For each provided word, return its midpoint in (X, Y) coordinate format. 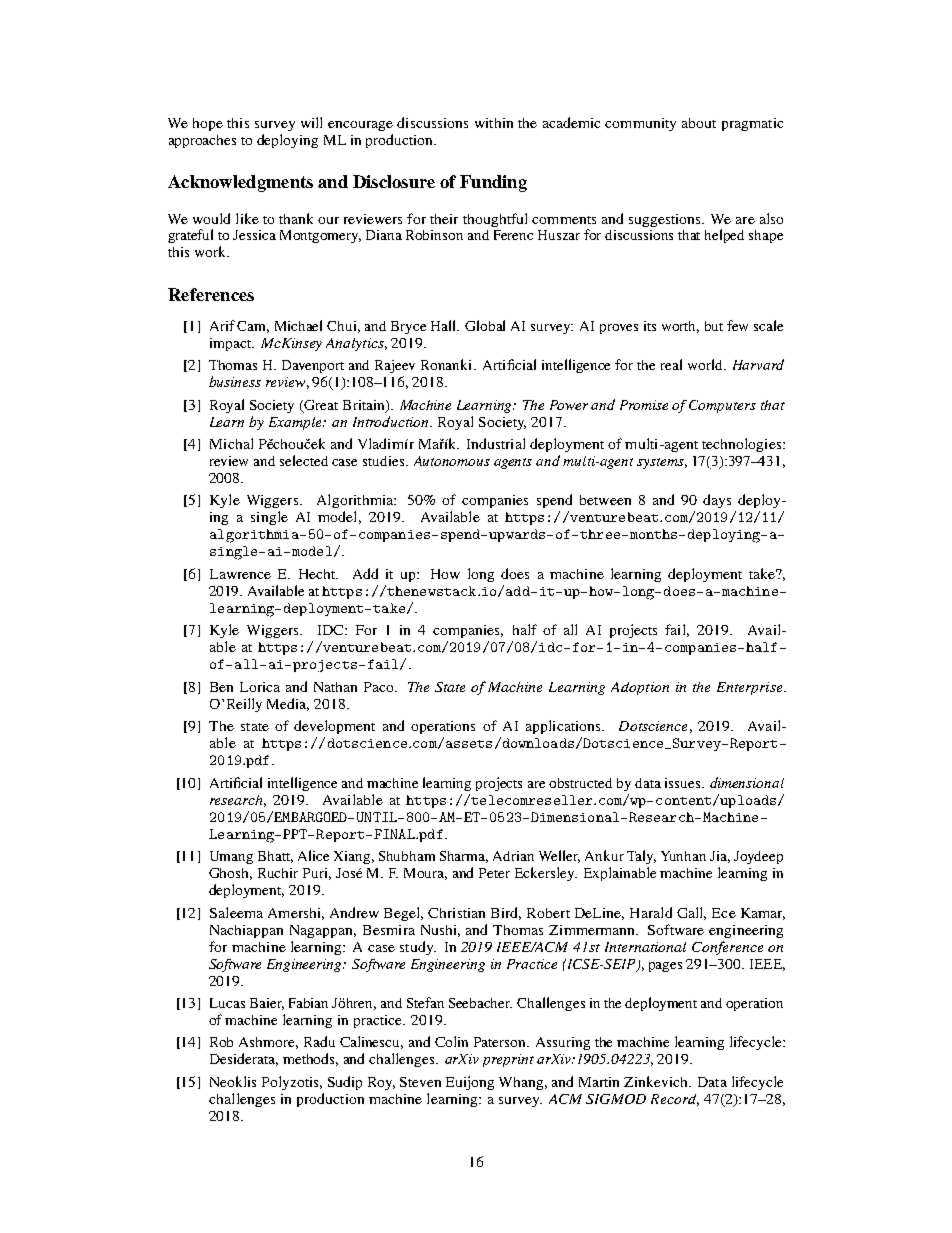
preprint (508, 1060)
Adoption (640, 688)
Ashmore (268, 1043)
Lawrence (240, 574)
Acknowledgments (240, 183)
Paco (380, 687)
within (494, 123)
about (699, 123)
